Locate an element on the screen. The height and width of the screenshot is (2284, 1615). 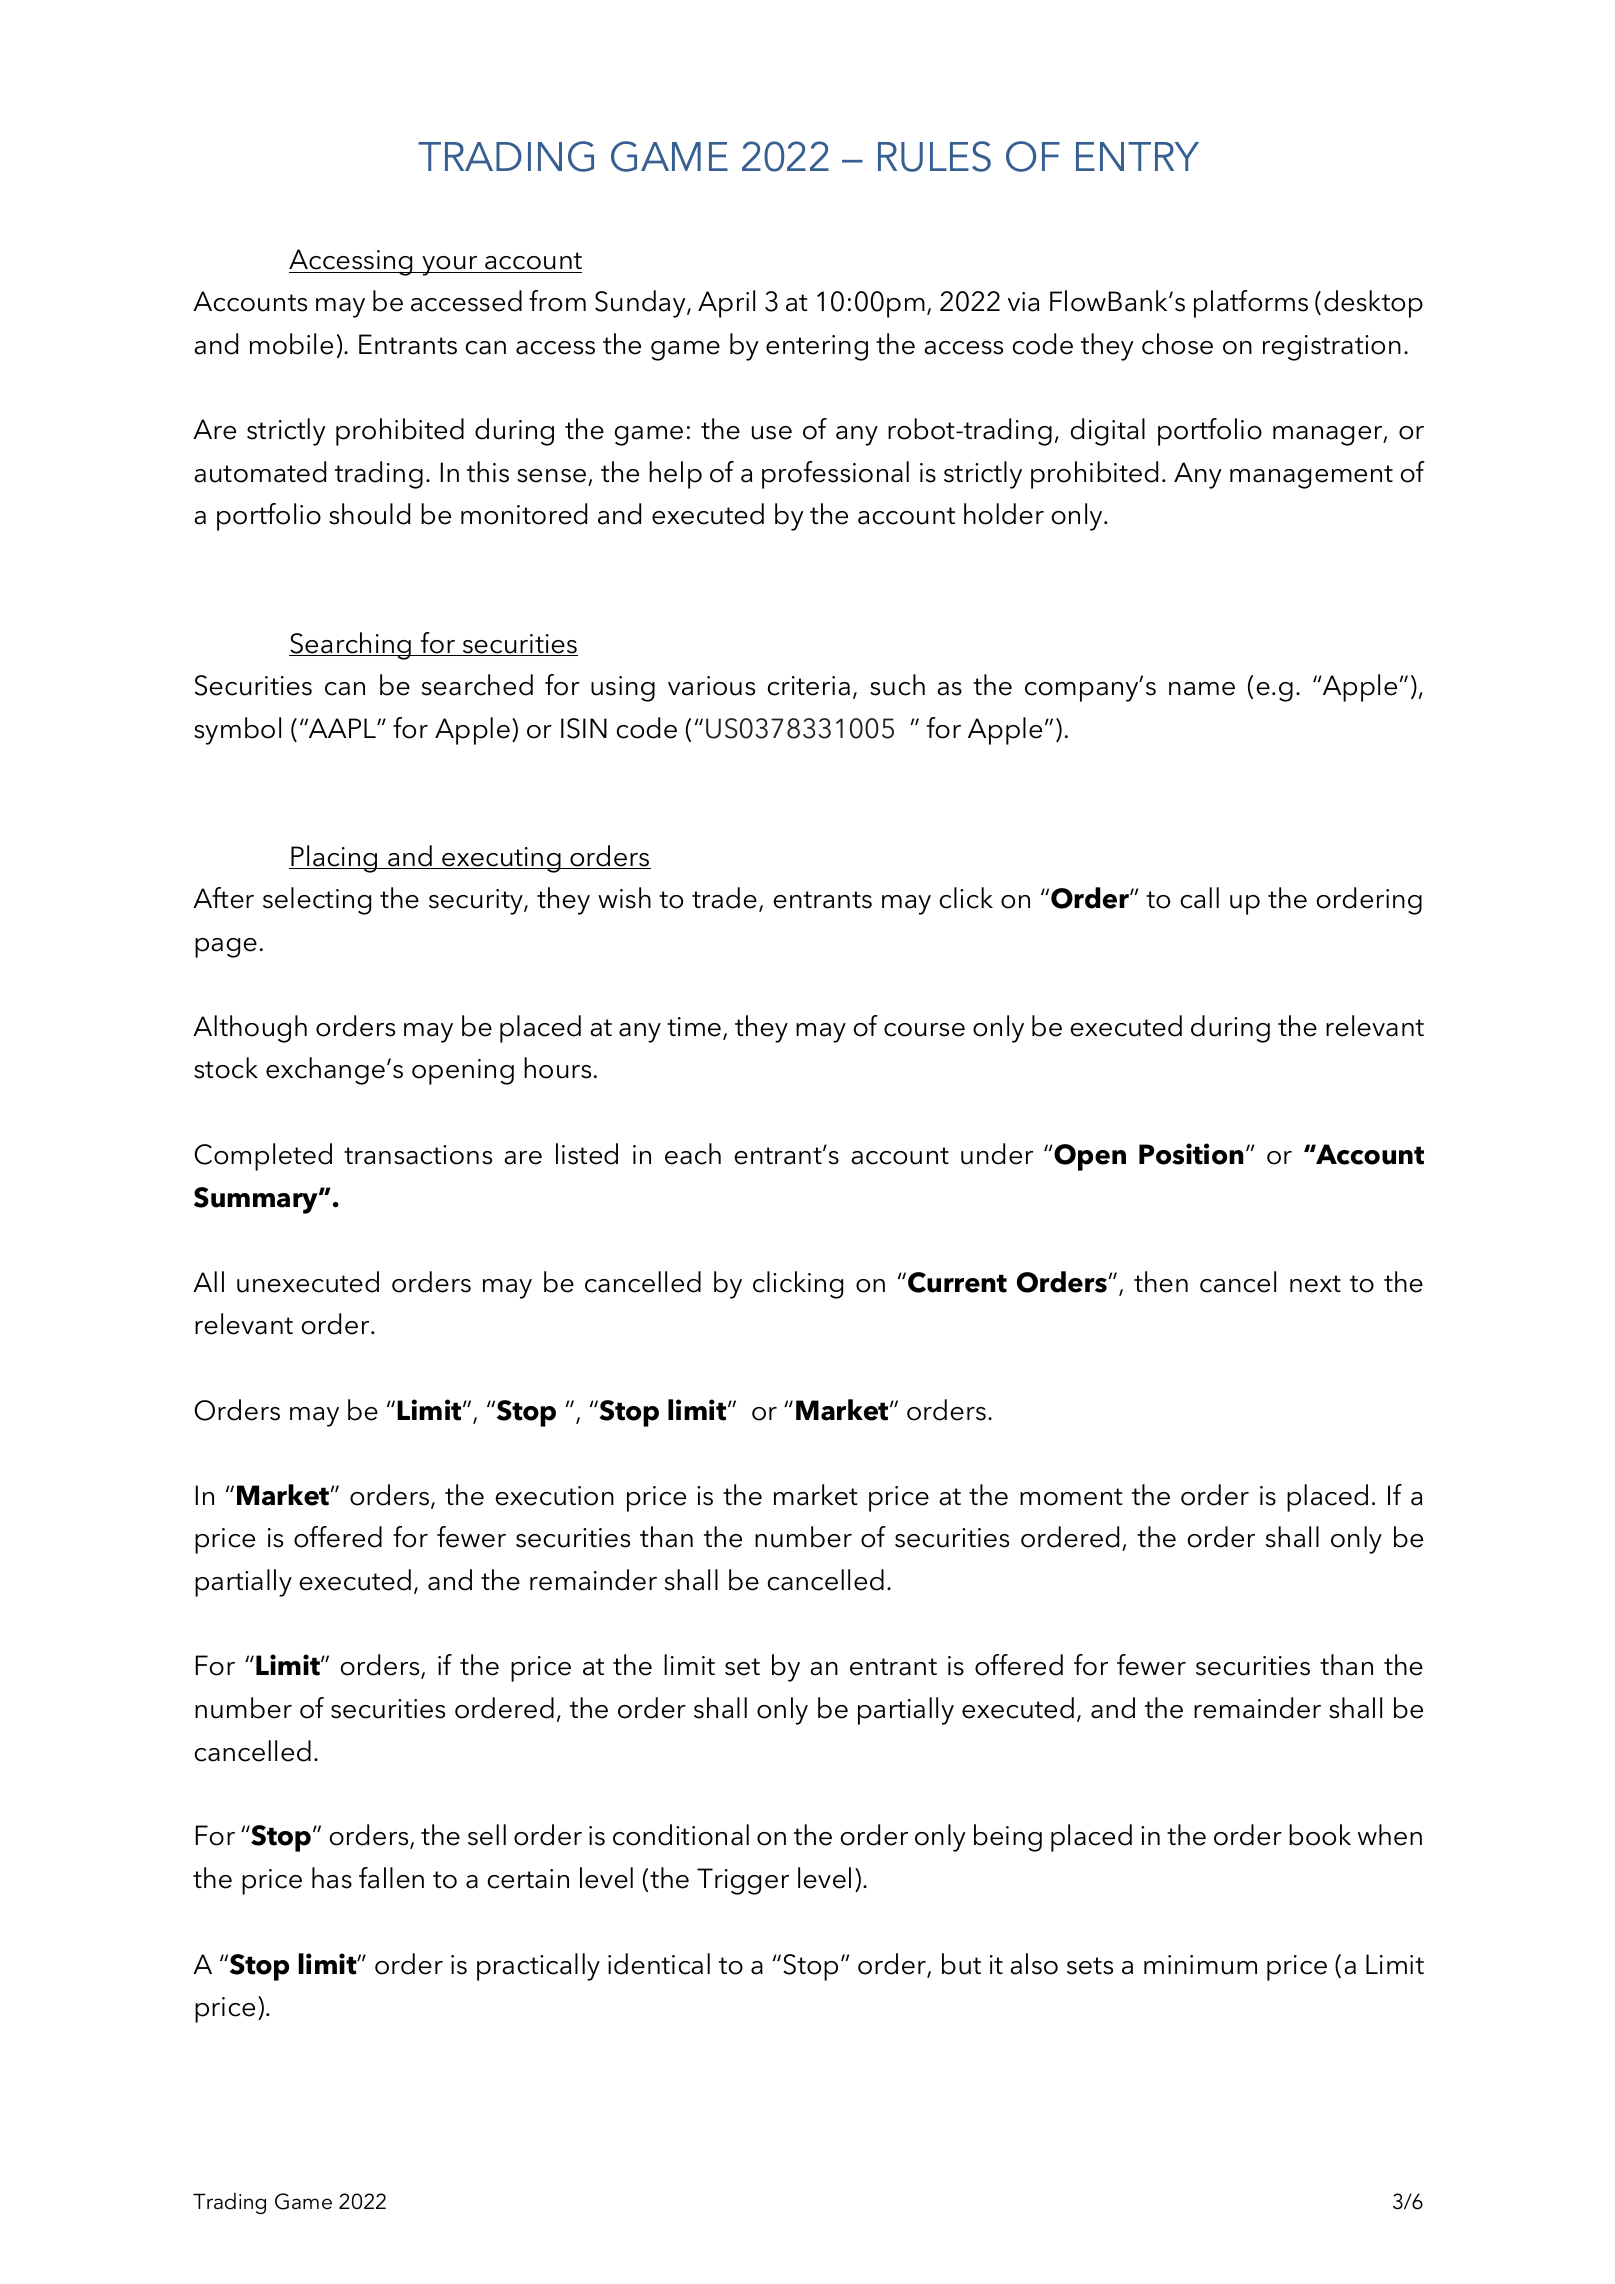
Although is located at coordinates (250, 1029).
